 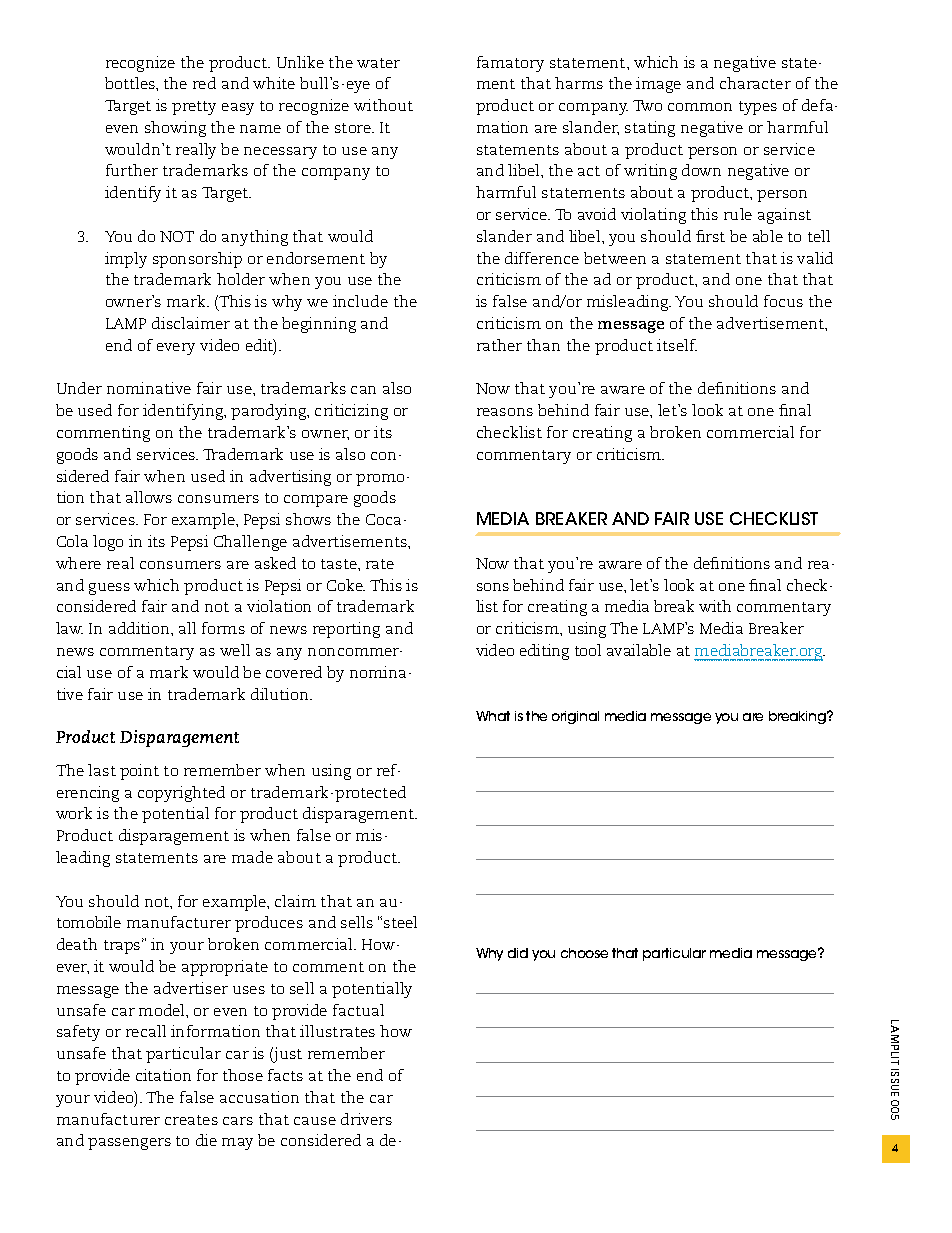 What do you see at coordinates (181, 794) in the image?
I see `copyrighted` at bounding box center [181, 794].
